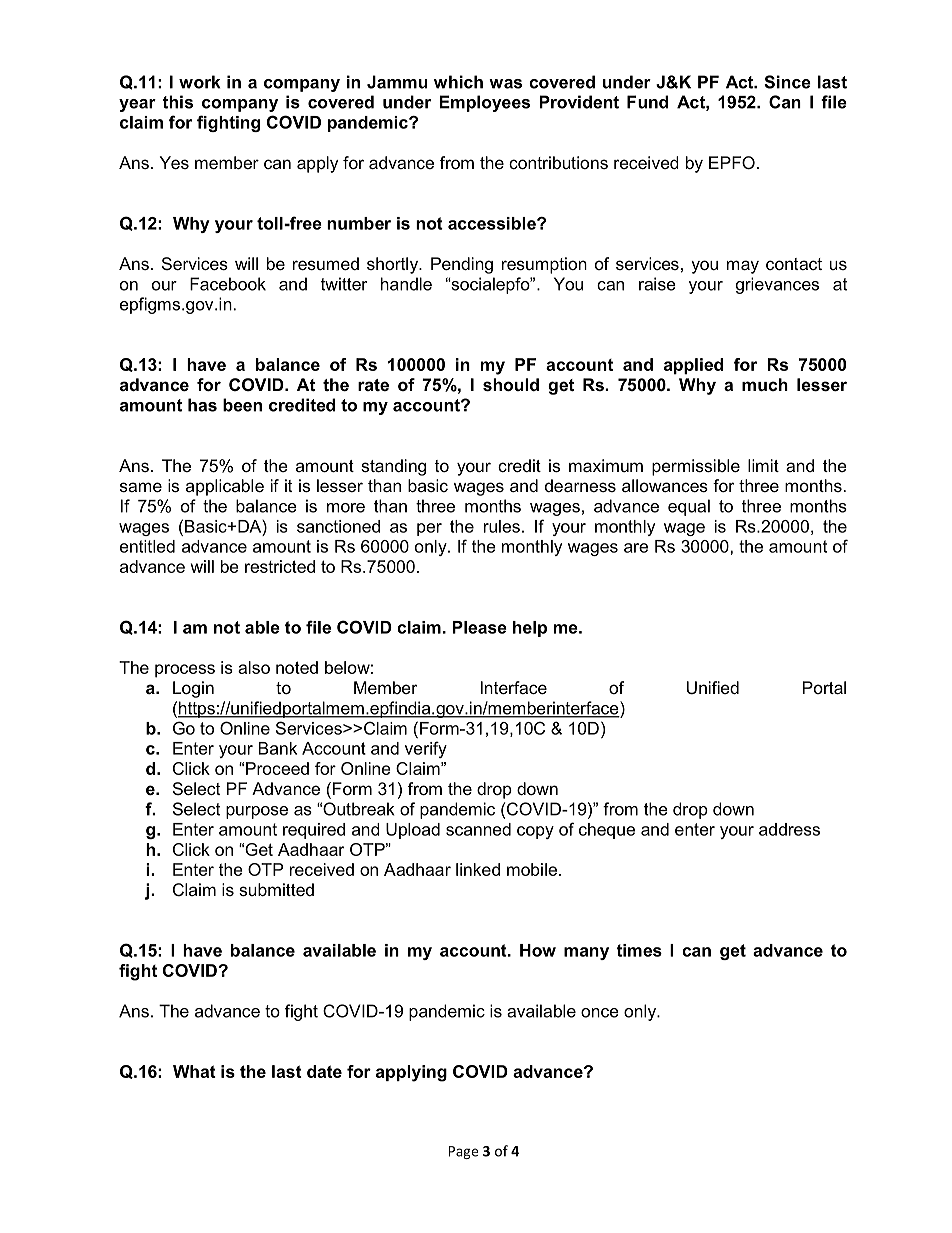 This screenshot has height=1233, width=952. I want to click on scanned, so click(478, 829).
